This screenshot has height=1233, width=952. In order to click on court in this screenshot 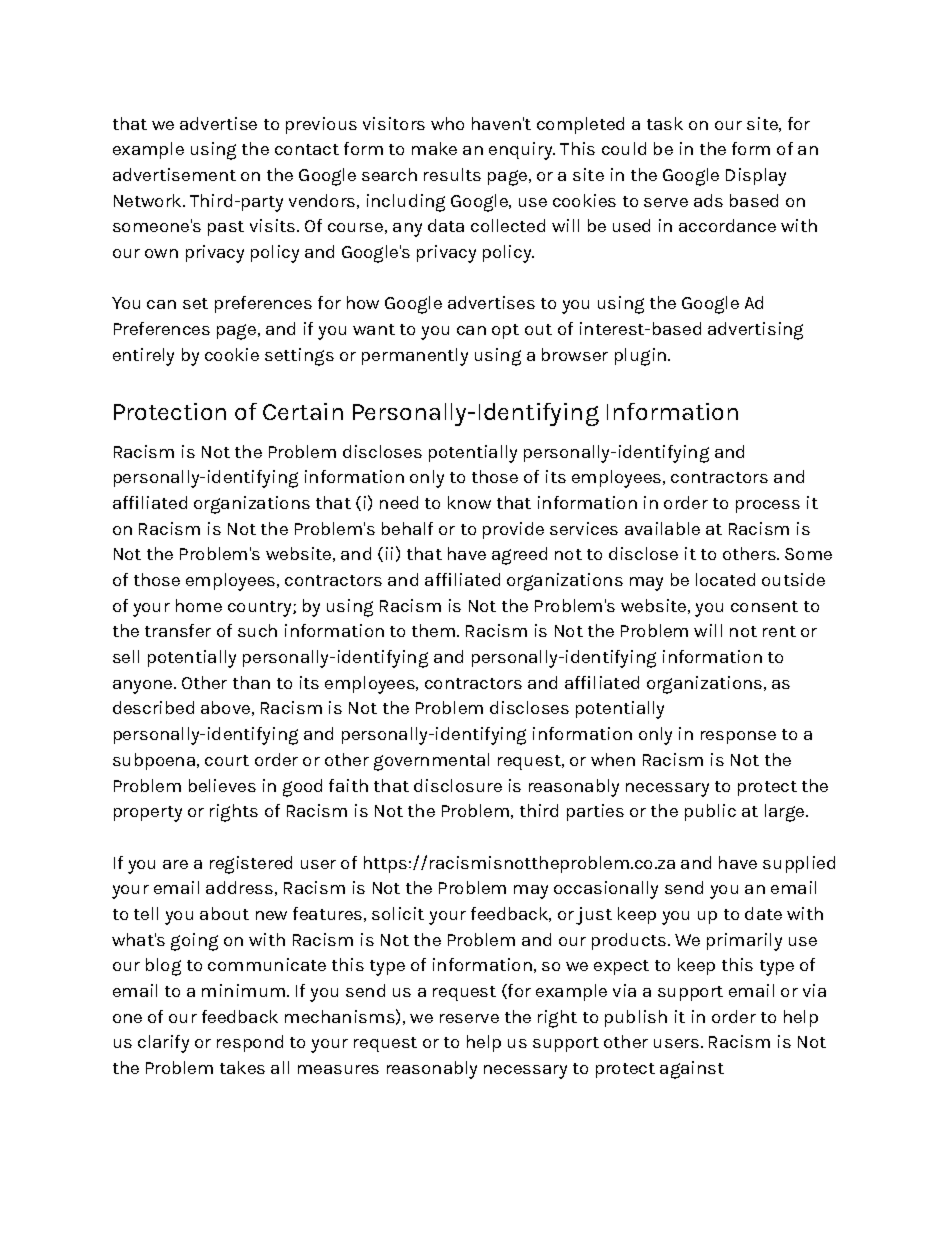, I will do `click(227, 760)`.
